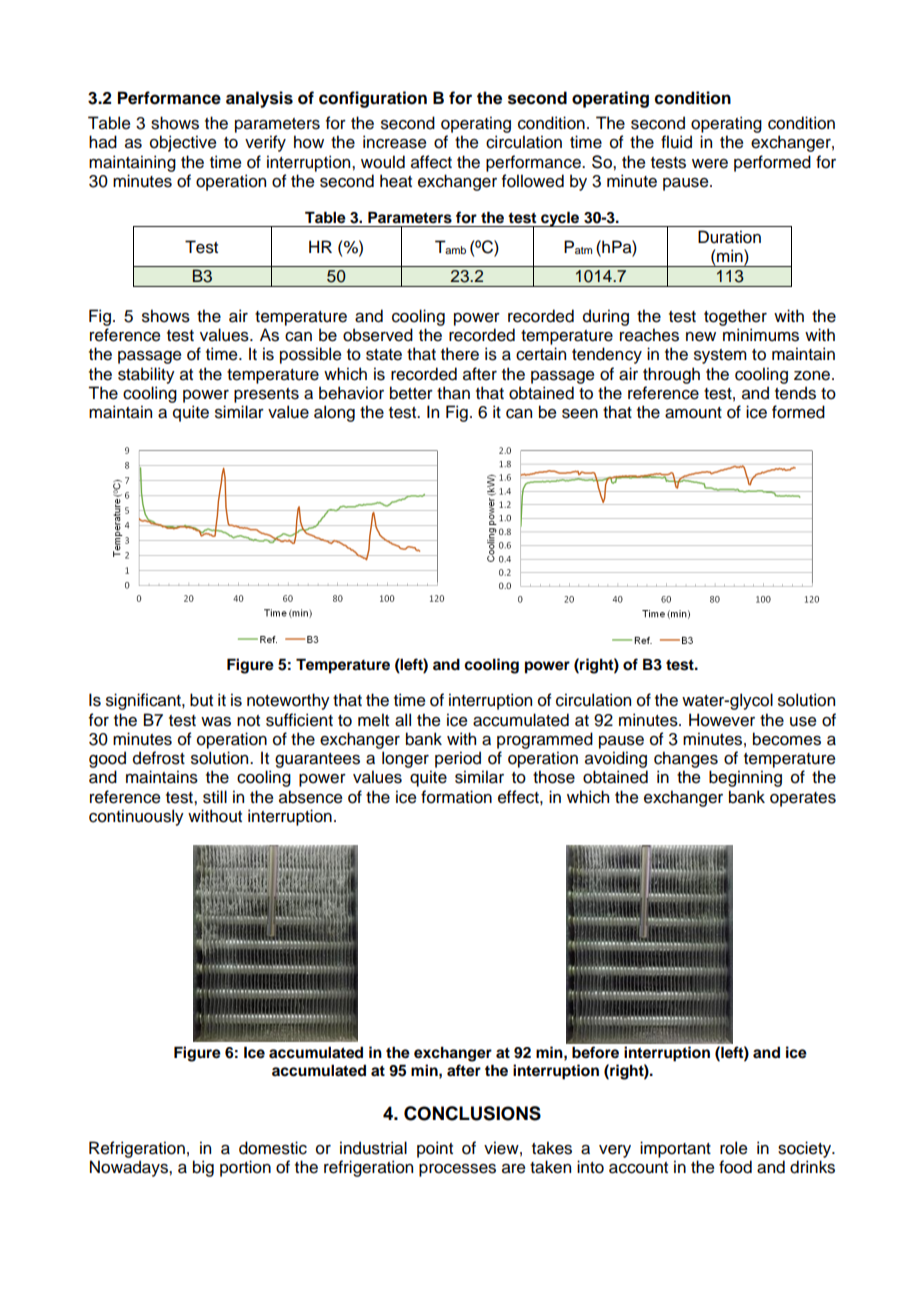 This document has height=1308, width=924. Describe the element at coordinates (403, 720) in the document. I see `all` at that location.
